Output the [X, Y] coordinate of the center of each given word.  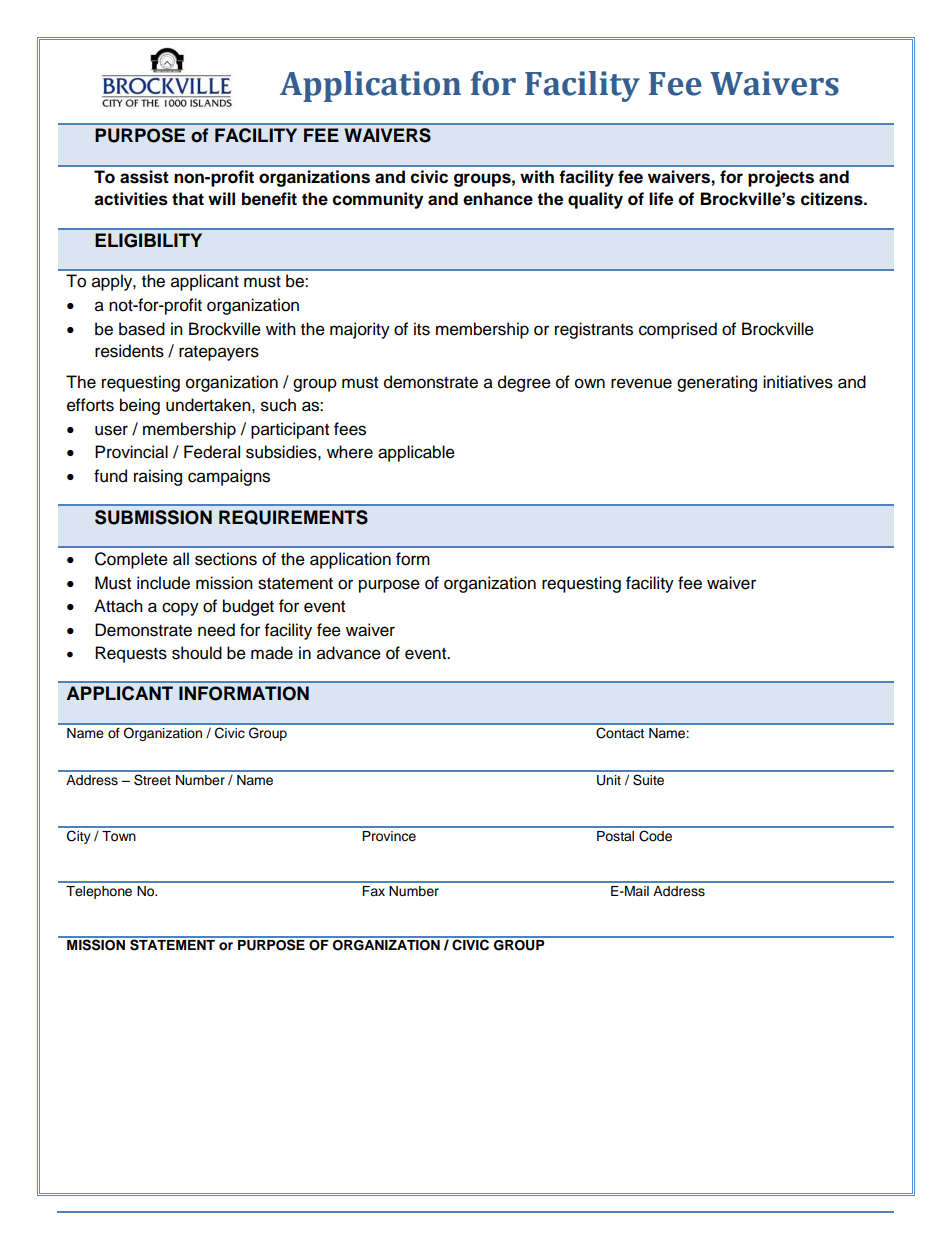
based [142, 329]
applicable [416, 453]
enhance [498, 199]
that [188, 199]
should [197, 653]
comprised [678, 330]
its [422, 329]
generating [717, 383]
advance [349, 653]
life [661, 199]
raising [158, 477]
